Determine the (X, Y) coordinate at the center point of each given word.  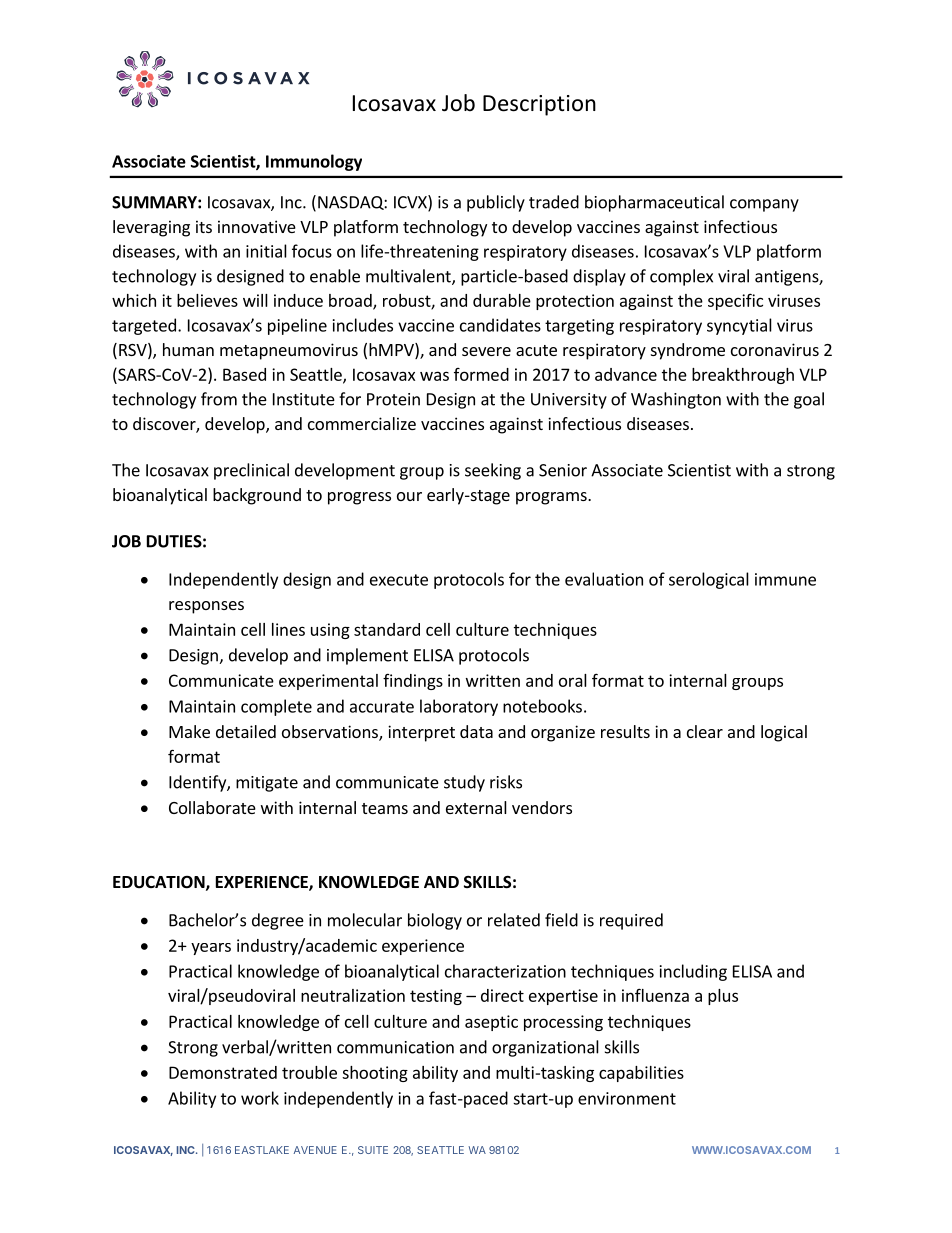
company (764, 205)
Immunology (314, 162)
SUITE (373, 1150)
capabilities (641, 1074)
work (260, 1098)
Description (539, 105)
